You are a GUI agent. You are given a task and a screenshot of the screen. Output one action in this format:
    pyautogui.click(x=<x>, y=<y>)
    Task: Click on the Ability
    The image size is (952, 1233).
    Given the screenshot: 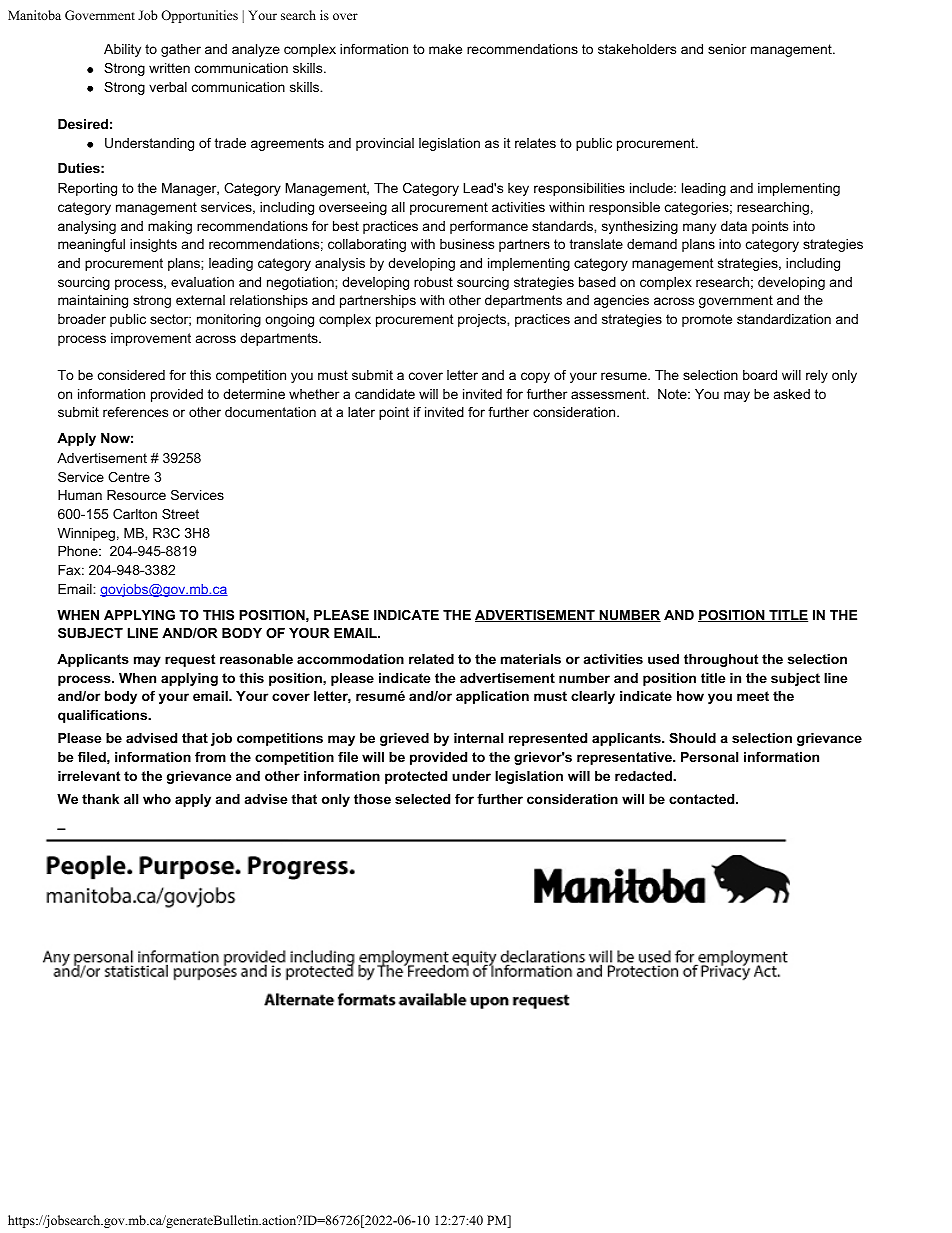 What is the action you would take?
    pyautogui.click(x=122, y=50)
